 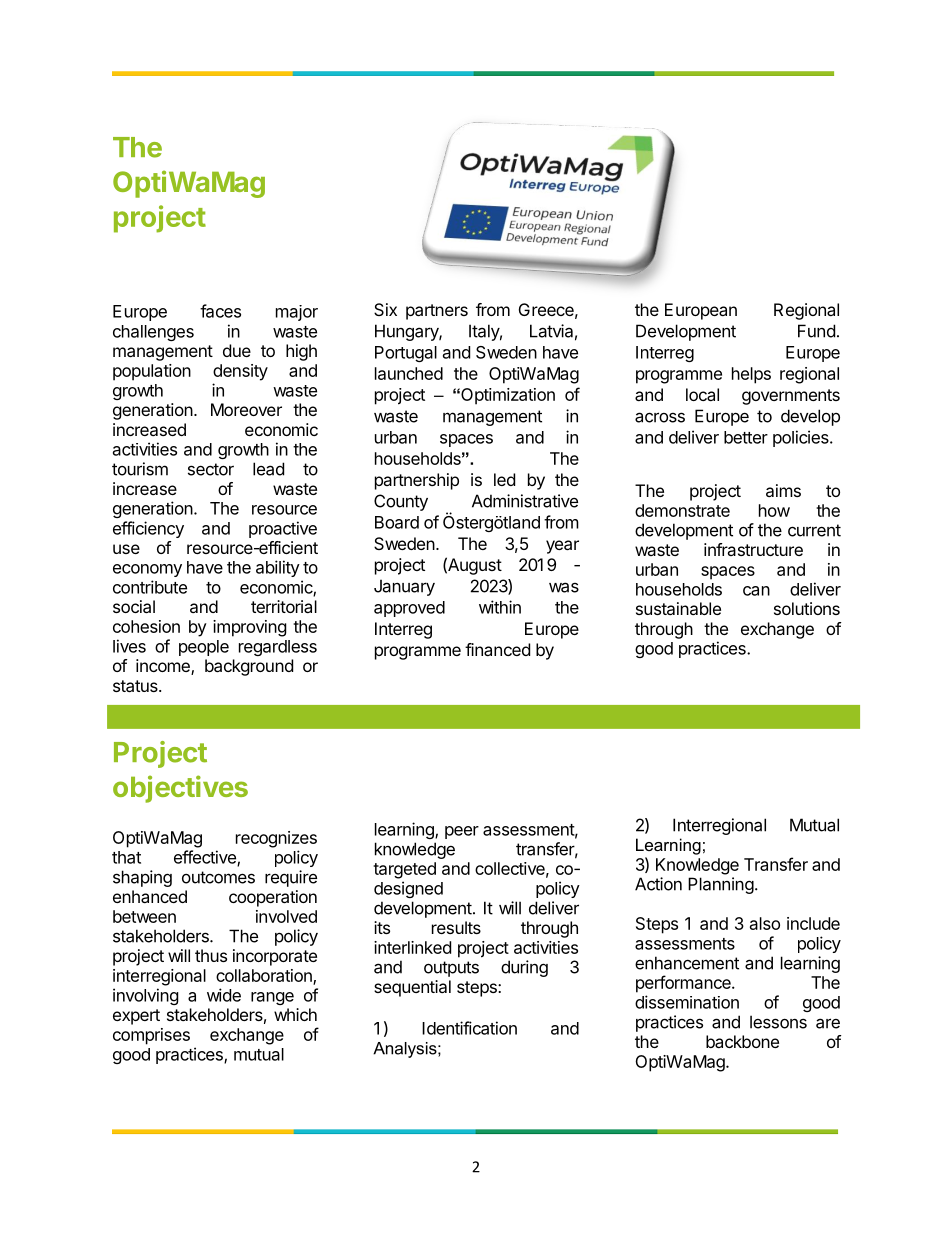 I want to click on objectives, so click(x=180, y=789).
